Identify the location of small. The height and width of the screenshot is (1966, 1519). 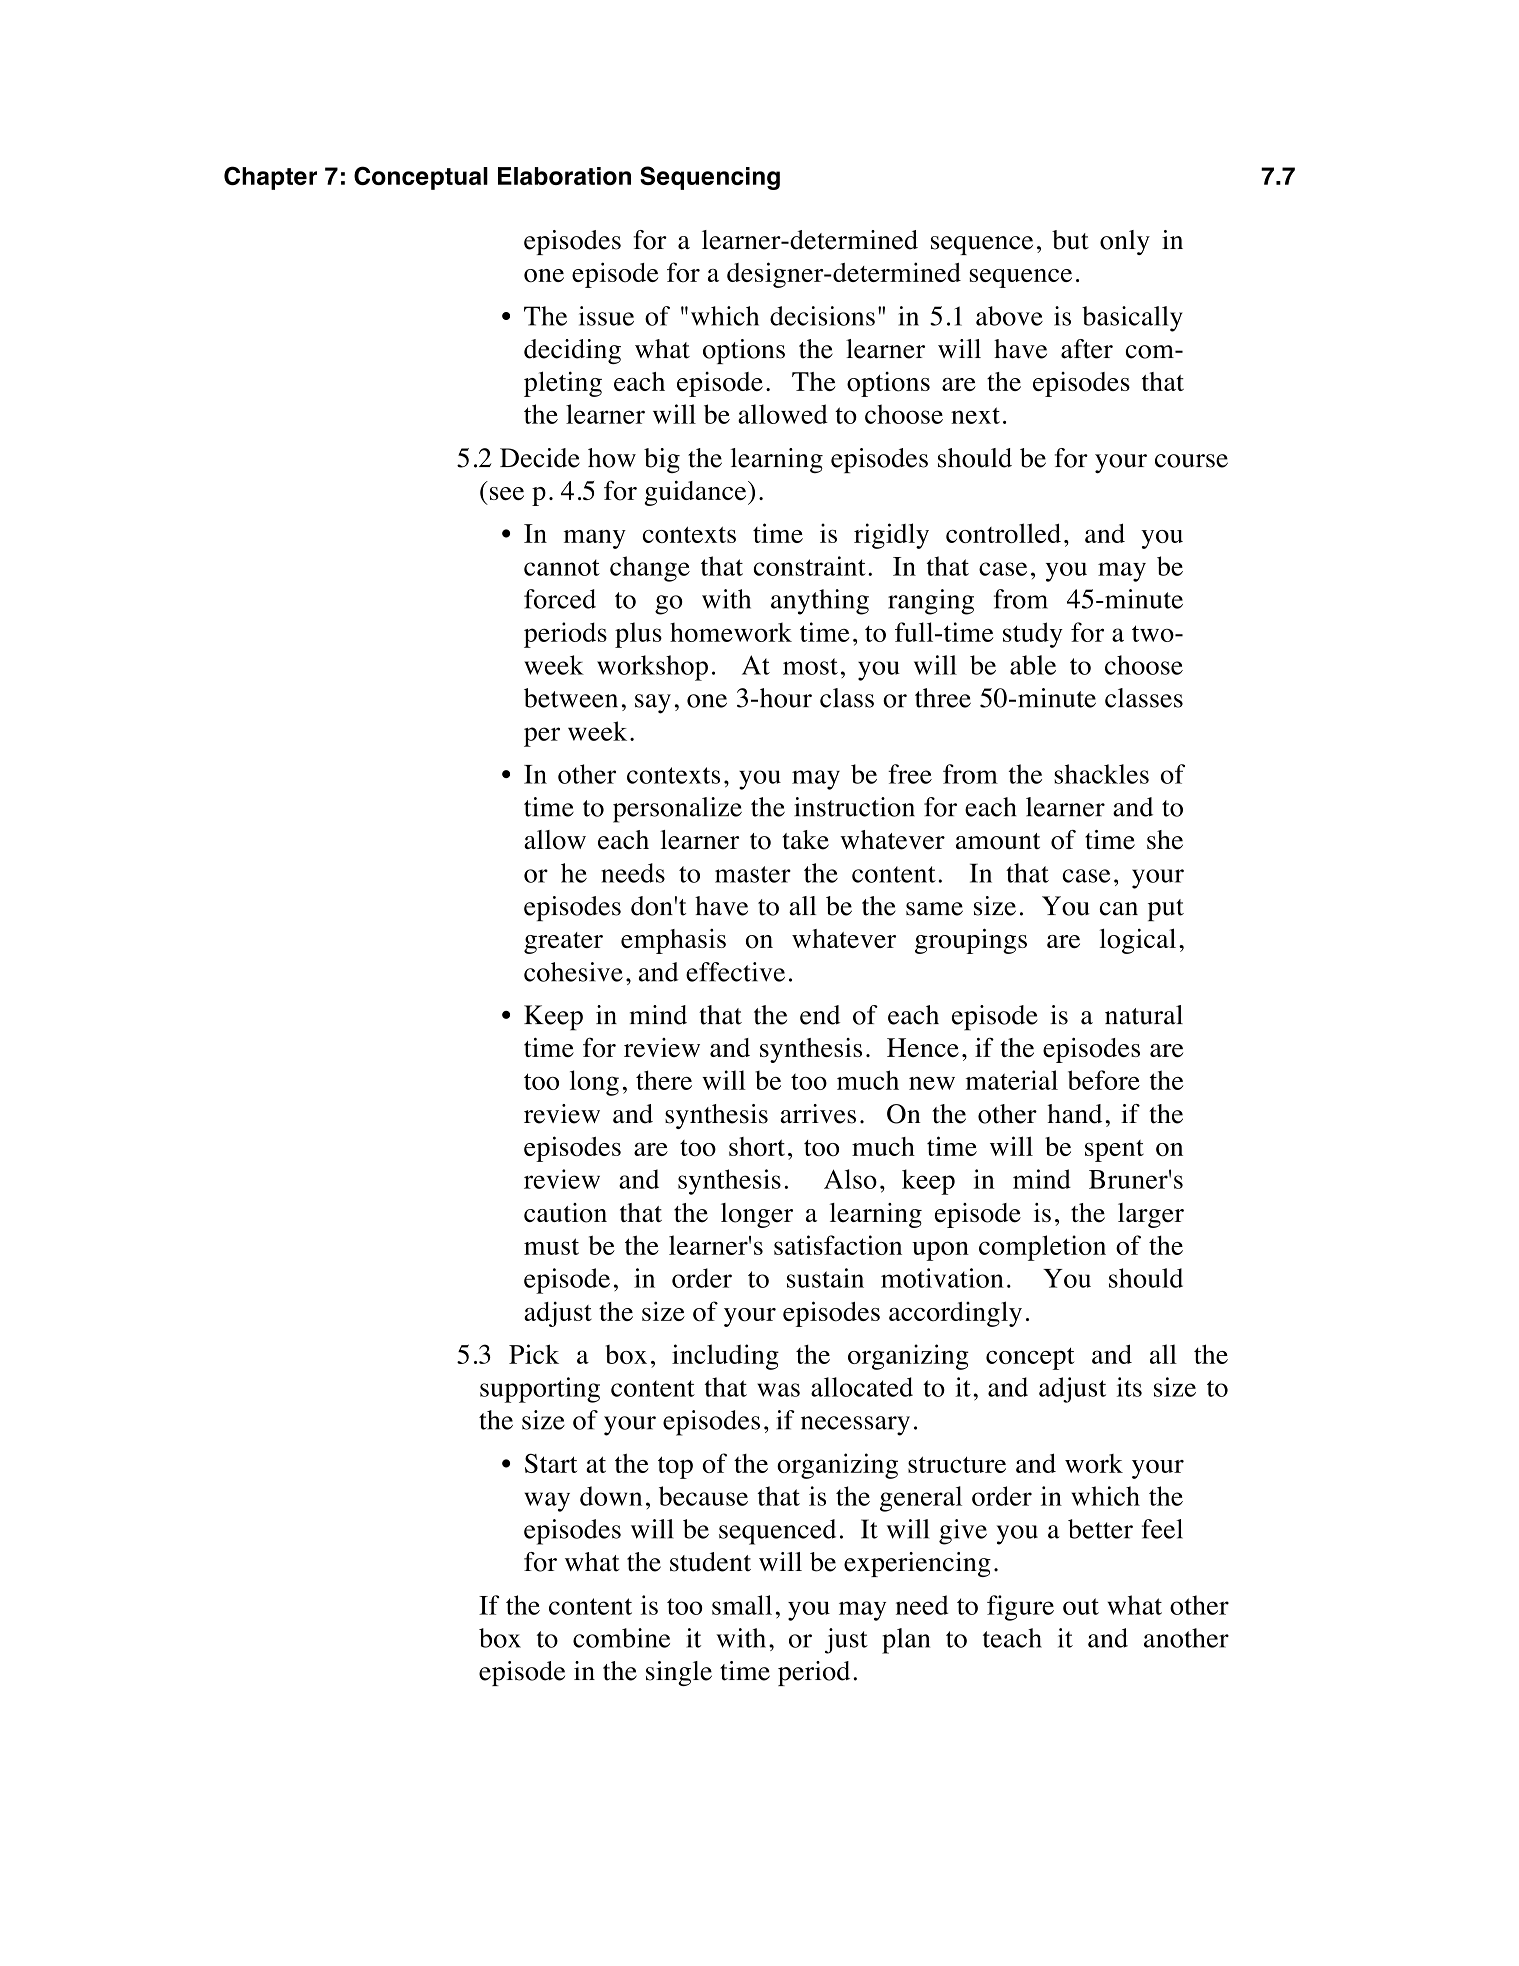
(742, 1605).
